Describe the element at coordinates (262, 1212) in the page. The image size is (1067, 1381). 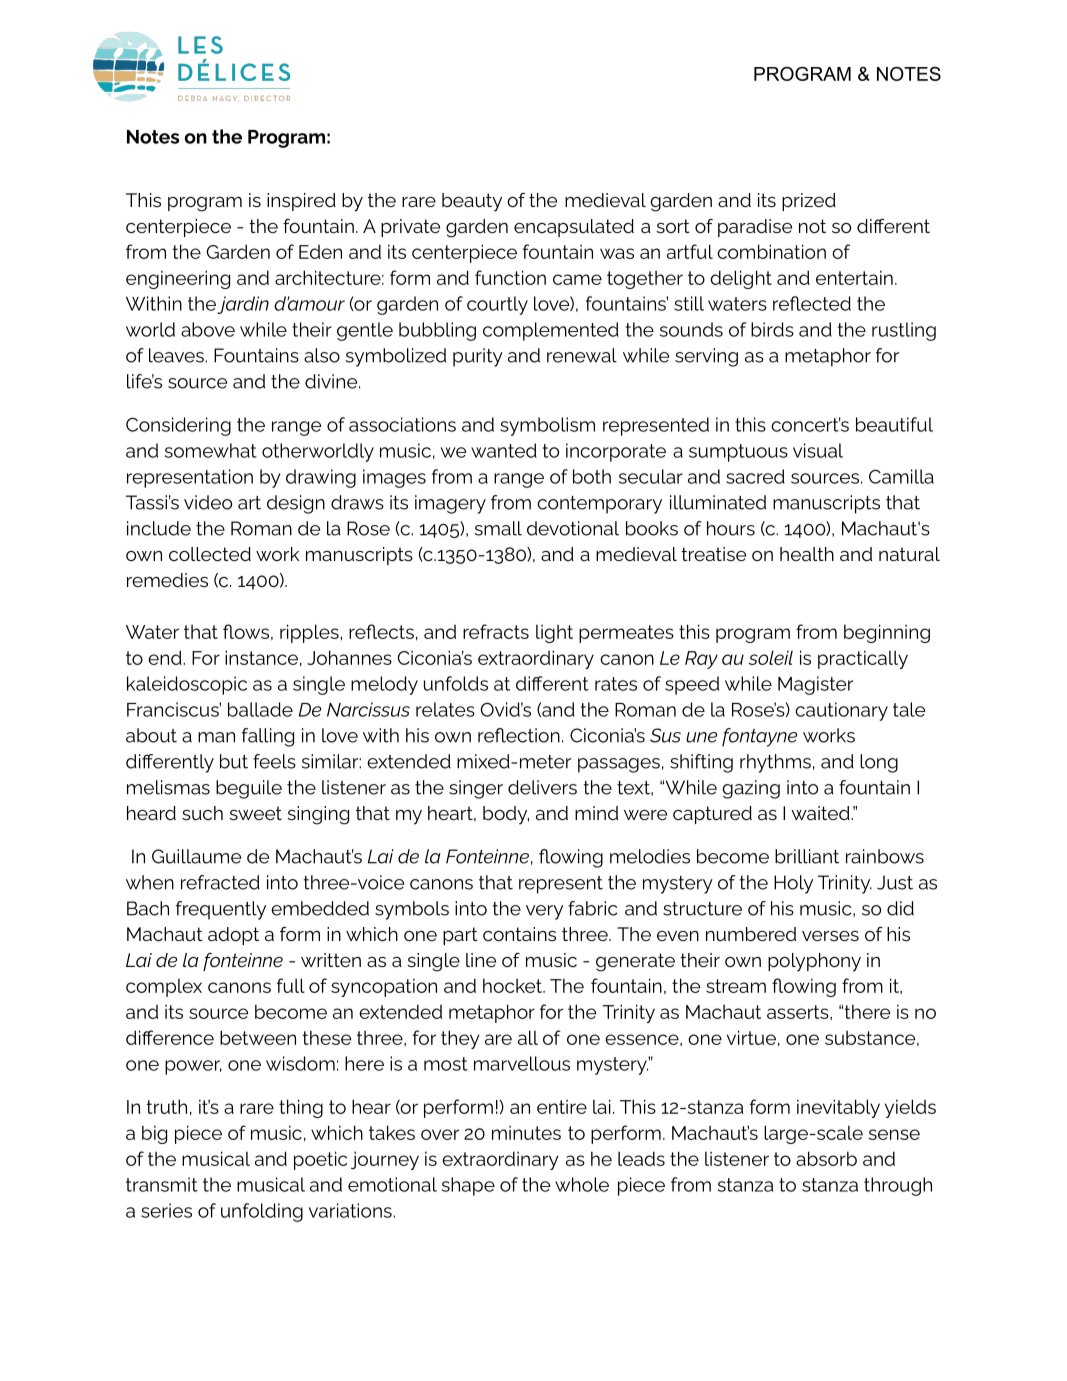
I see `unfolding` at that location.
